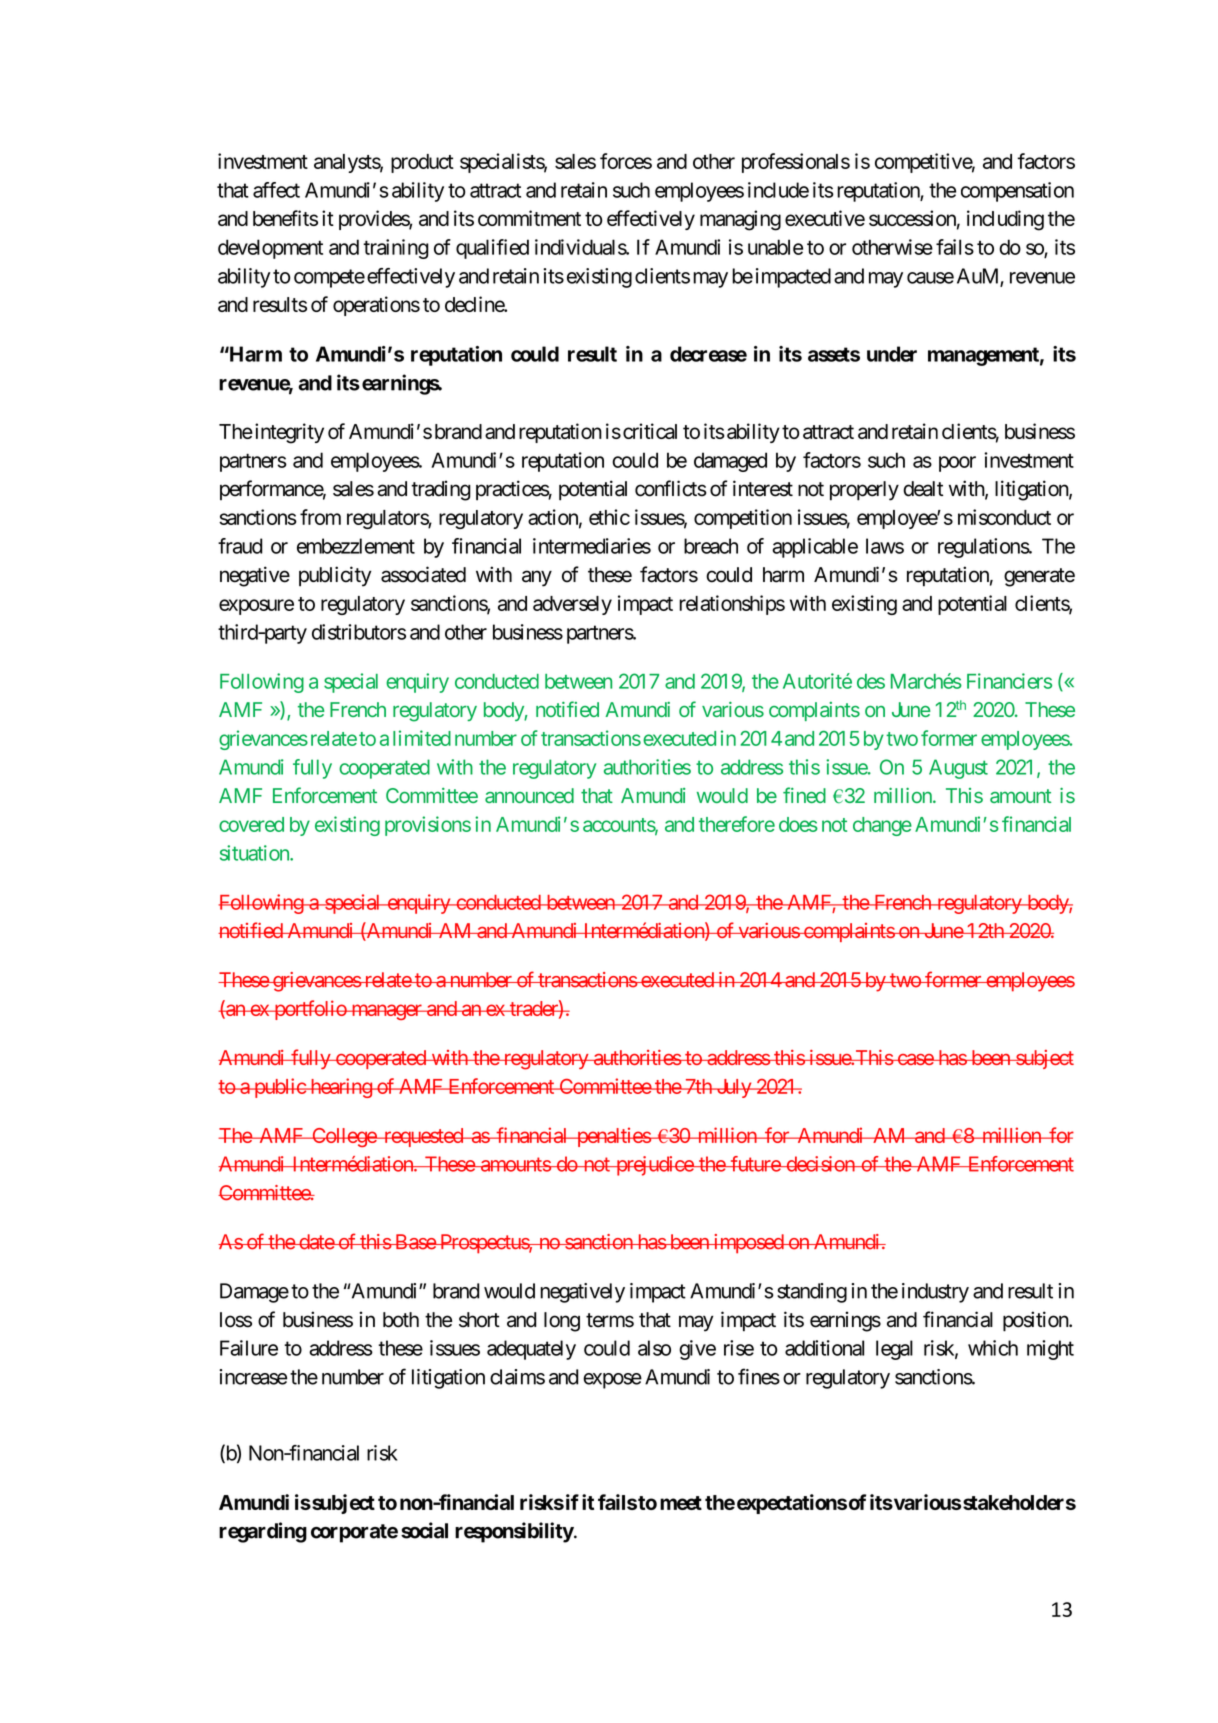 The image size is (1218, 1723). Describe the element at coordinates (740, 220) in the document. I see `managing` at that location.
